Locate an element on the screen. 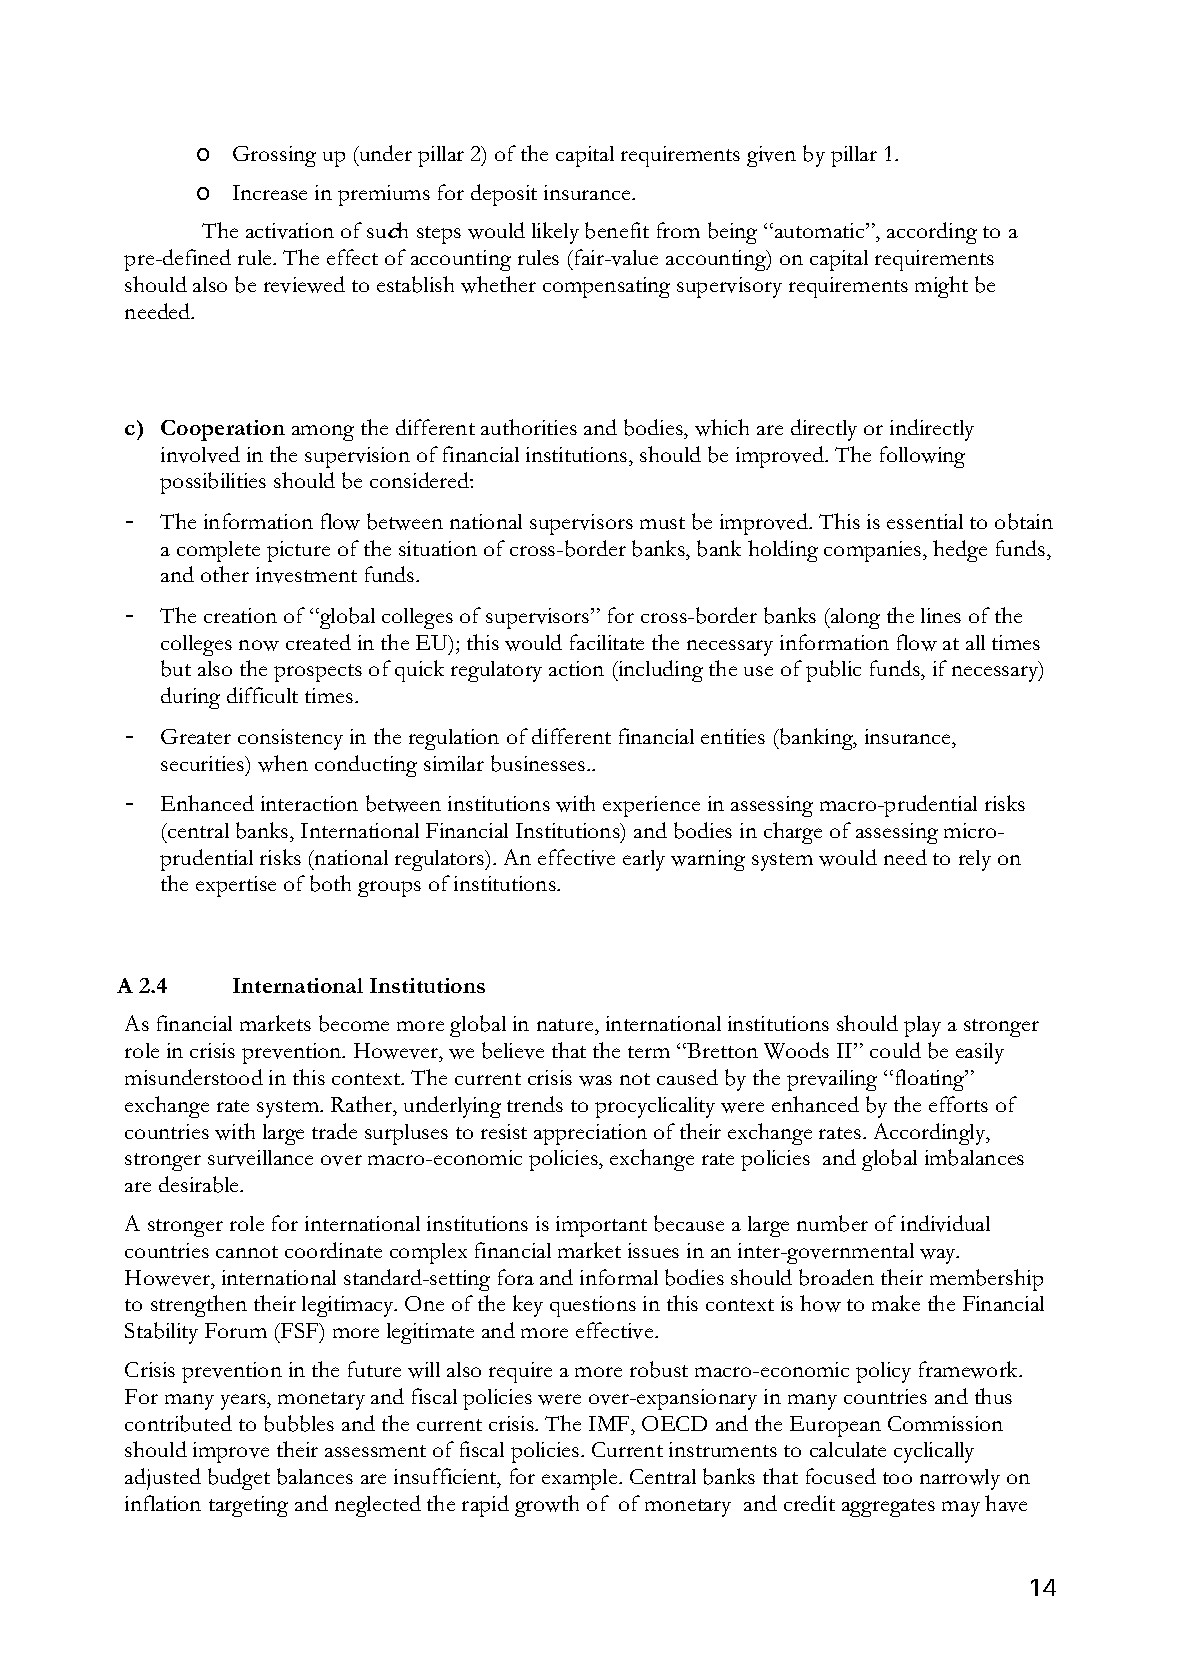  must is located at coordinates (662, 523).
